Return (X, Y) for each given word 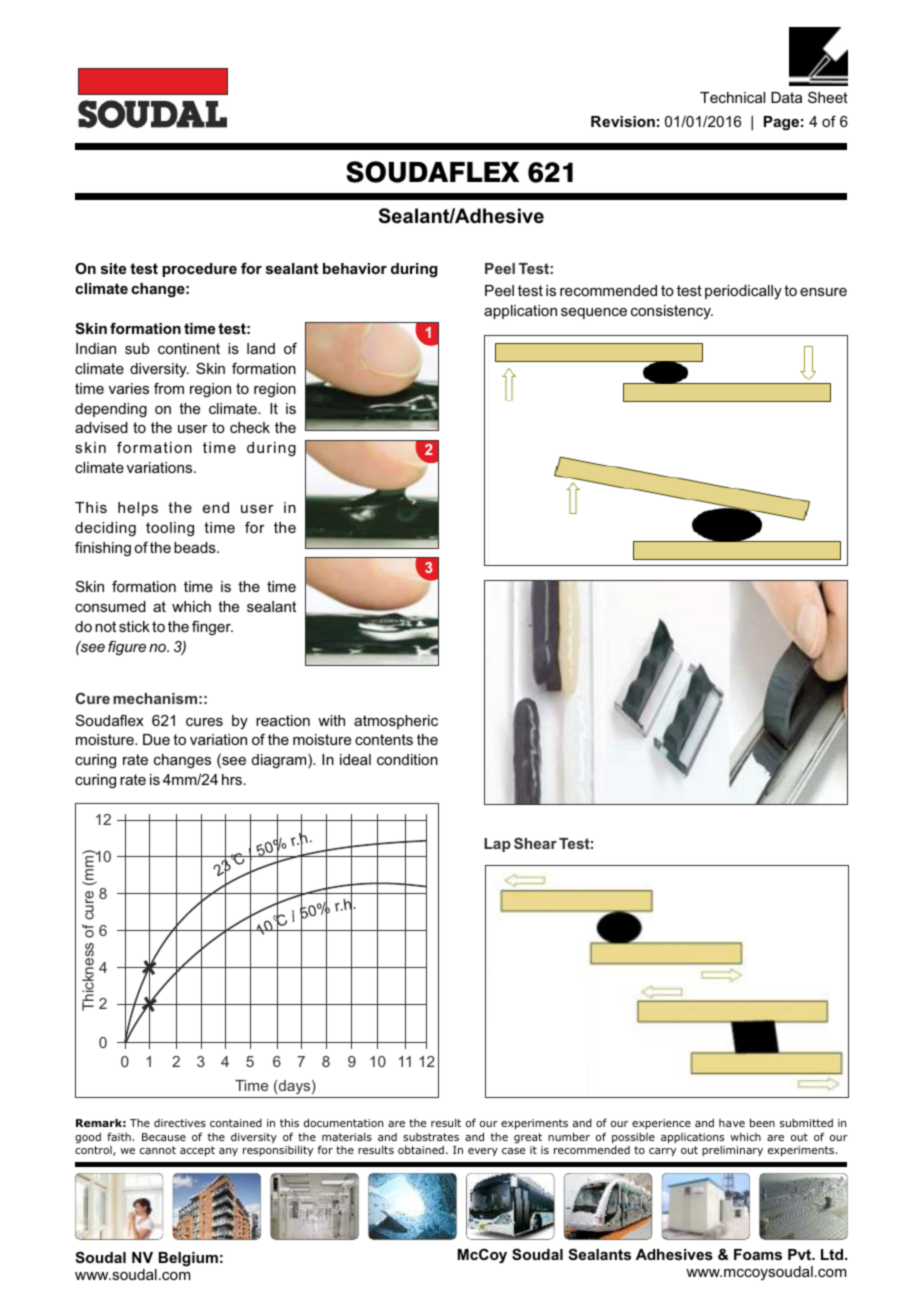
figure (127, 647)
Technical (732, 97)
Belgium (188, 1259)
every (483, 1152)
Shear (535, 843)
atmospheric (396, 722)
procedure (199, 270)
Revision (623, 121)
